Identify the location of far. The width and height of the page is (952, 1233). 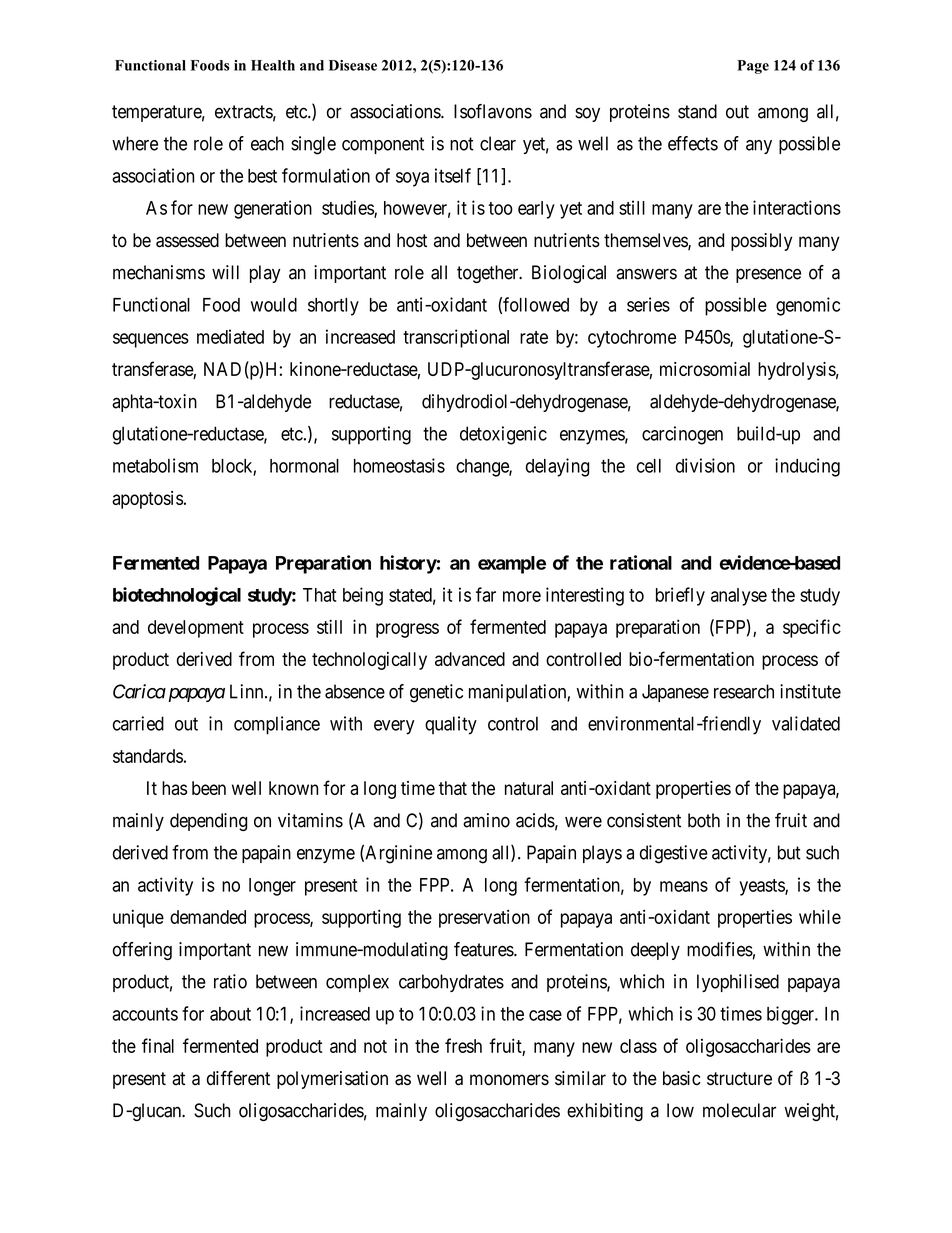
(486, 594).
